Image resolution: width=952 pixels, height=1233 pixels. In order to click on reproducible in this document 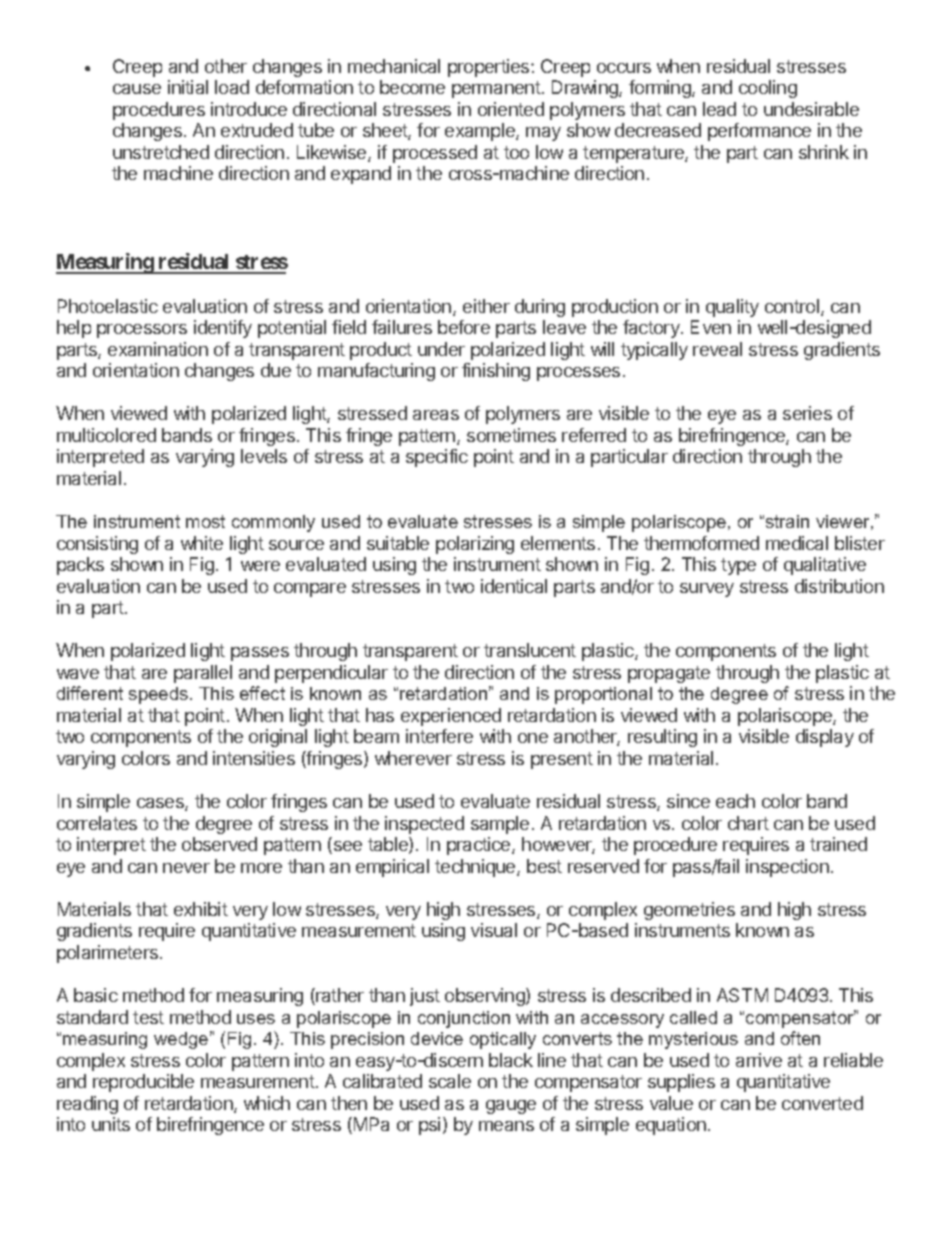, I will do `click(143, 1083)`.
